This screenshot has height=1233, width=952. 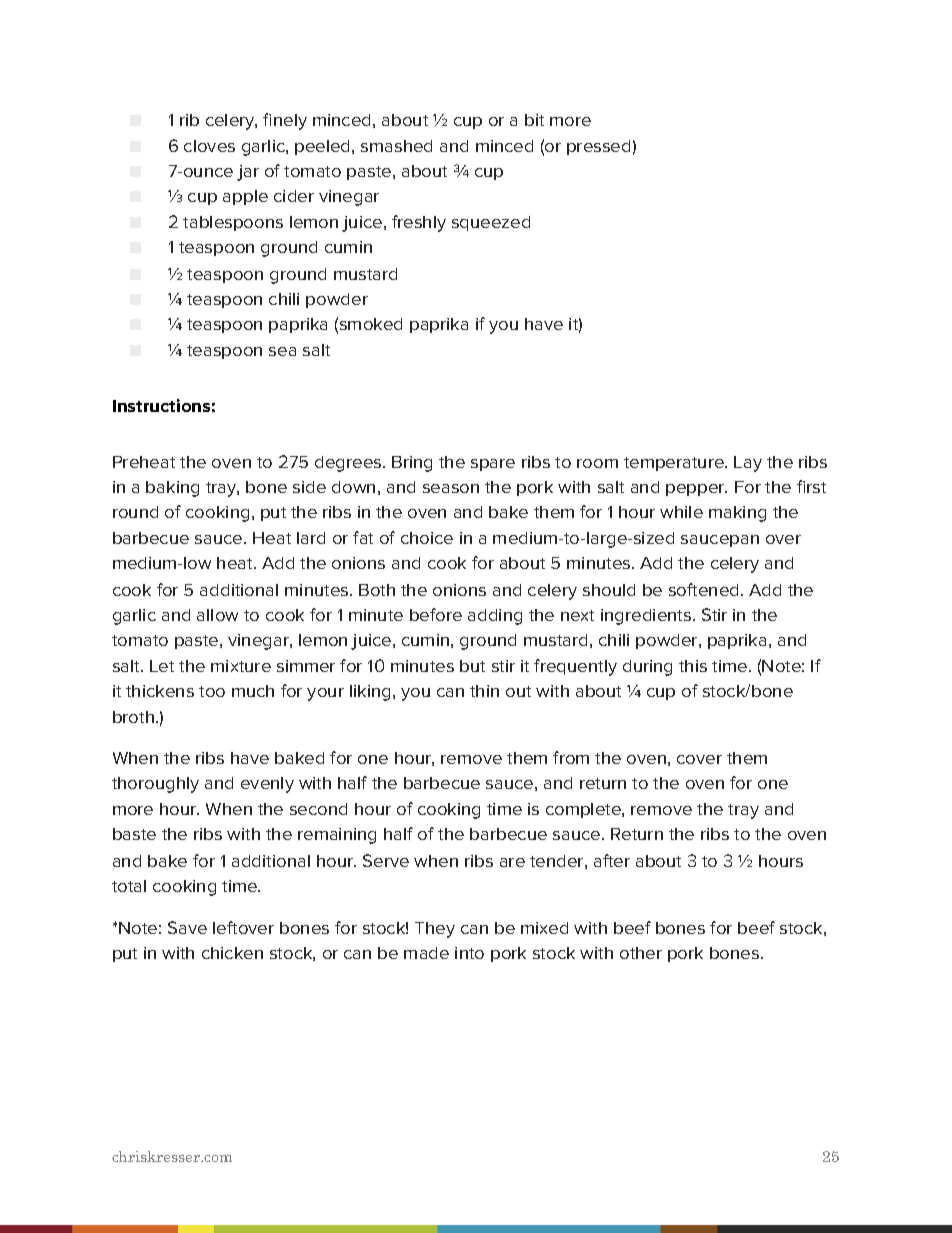 I want to click on smashed, so click(x=396, y=146).
